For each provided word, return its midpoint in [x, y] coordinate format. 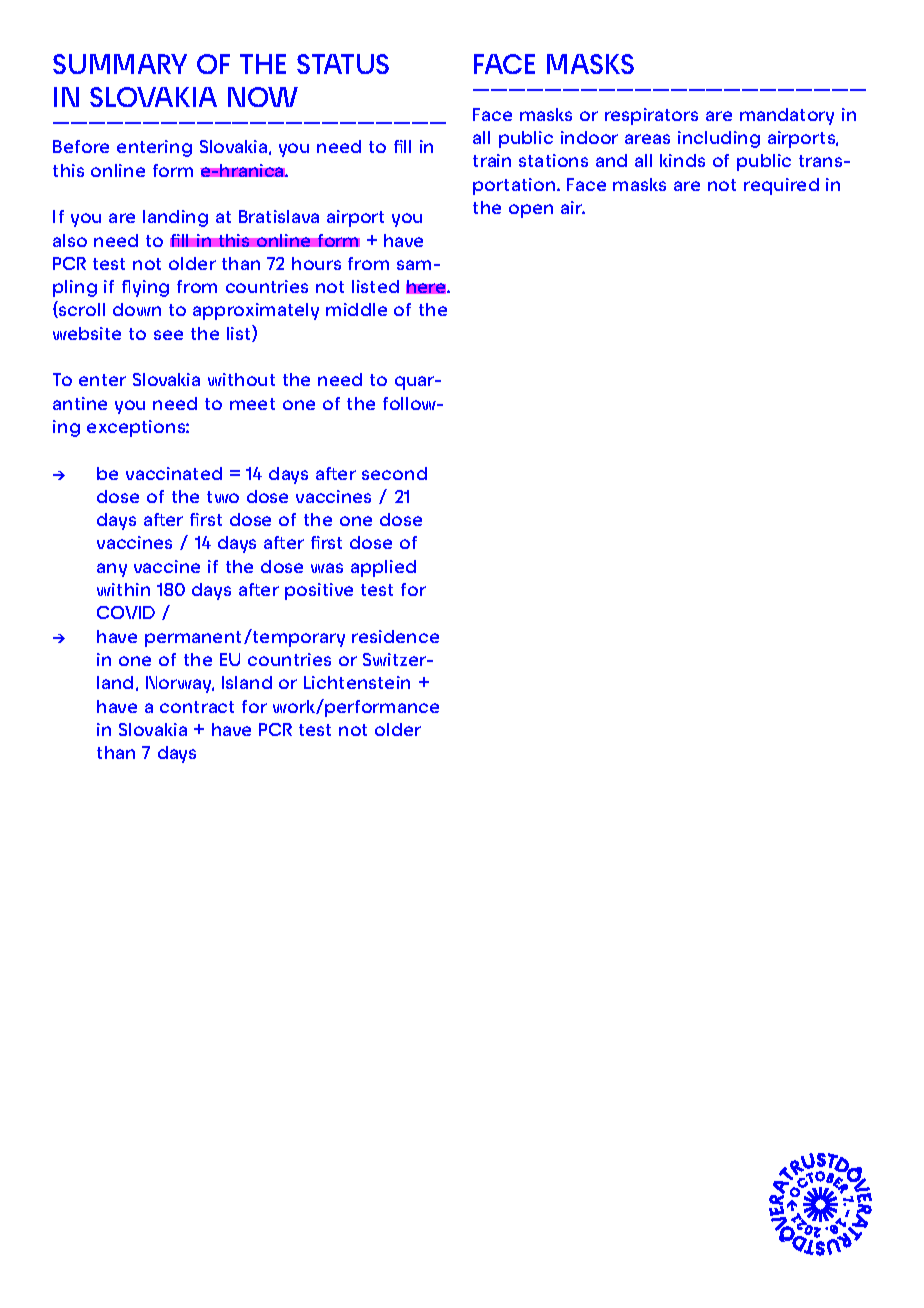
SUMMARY [120, 64]
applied [383, 568]
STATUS [343, 64]
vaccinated [174, 473]
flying [145, 288]
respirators [651, 116]
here [427, 287]
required [781, 186]
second [394, 473]
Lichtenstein [357, 682]
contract [197, 707]
